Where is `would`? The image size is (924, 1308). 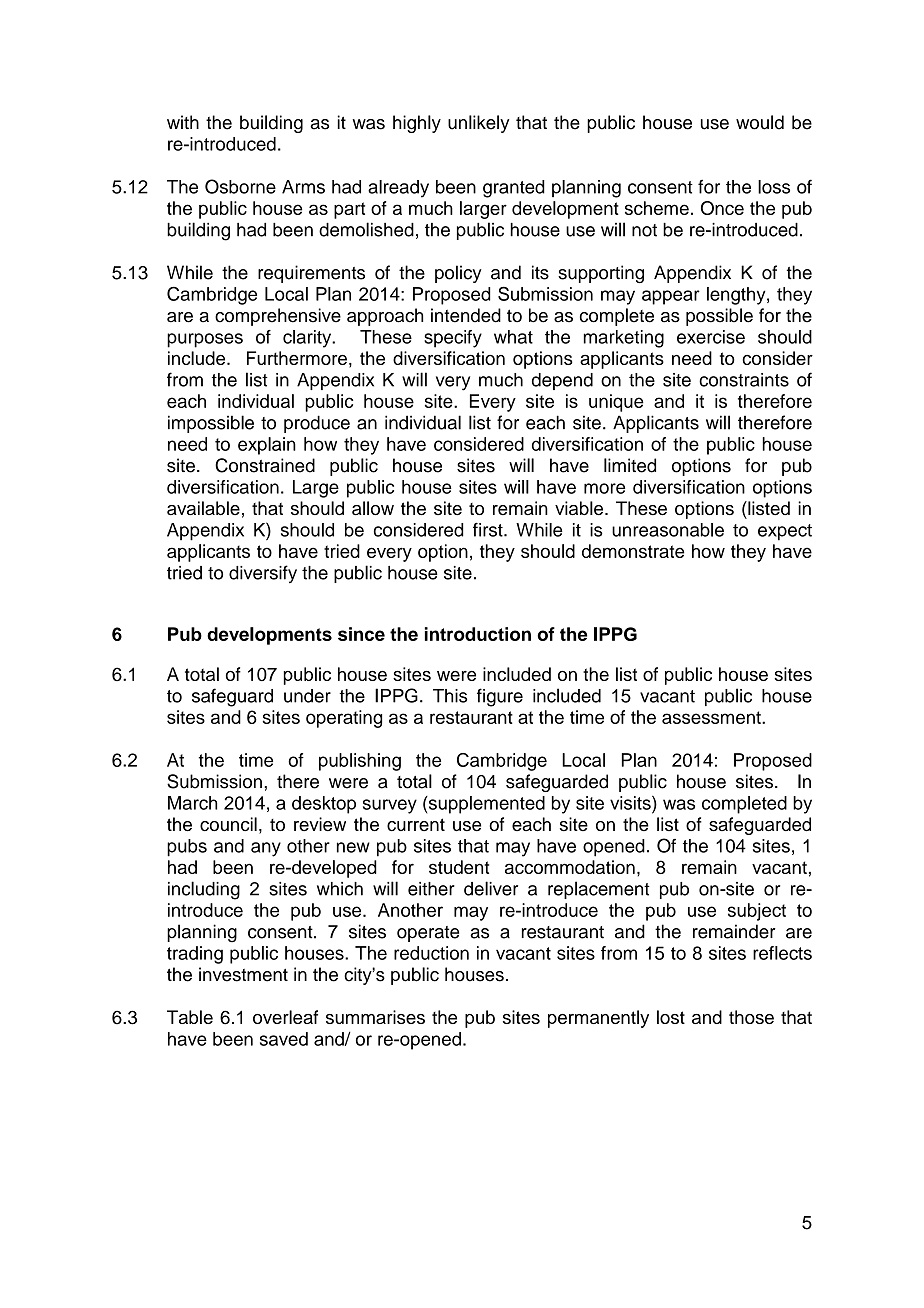 would is located at coordinates (760, 122).
